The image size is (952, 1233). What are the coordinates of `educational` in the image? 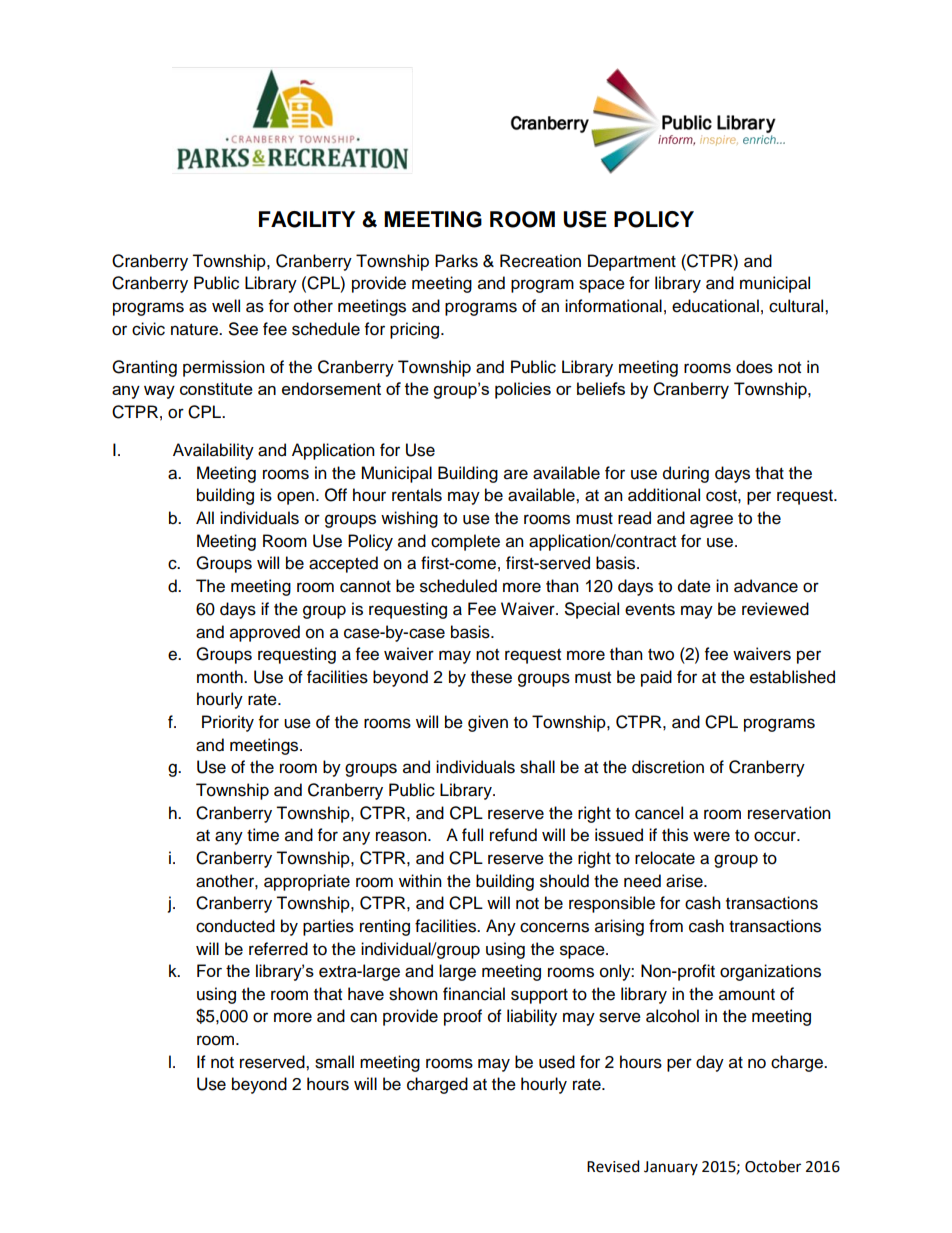 It's located at (715, 306).
